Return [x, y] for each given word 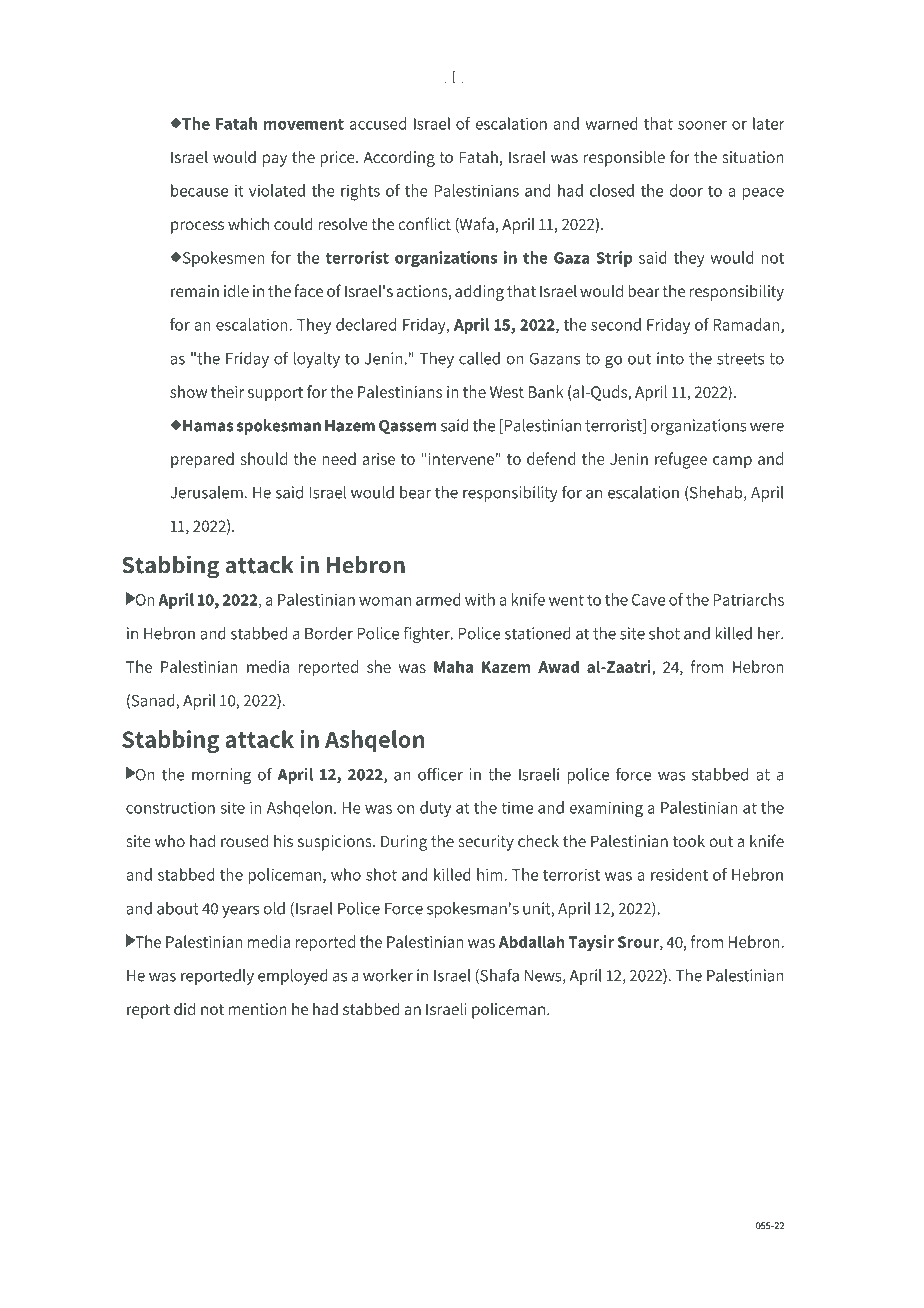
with [480, 599]
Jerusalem [206, 492]
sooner [702, 125]
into [670, 358]
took [689, 840]
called [479, 358]
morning [221, 776]
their [227, 391]
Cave [648, 600]
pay [275, 160]
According [399, 158]
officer [440, 774]
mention [258, 1009]
